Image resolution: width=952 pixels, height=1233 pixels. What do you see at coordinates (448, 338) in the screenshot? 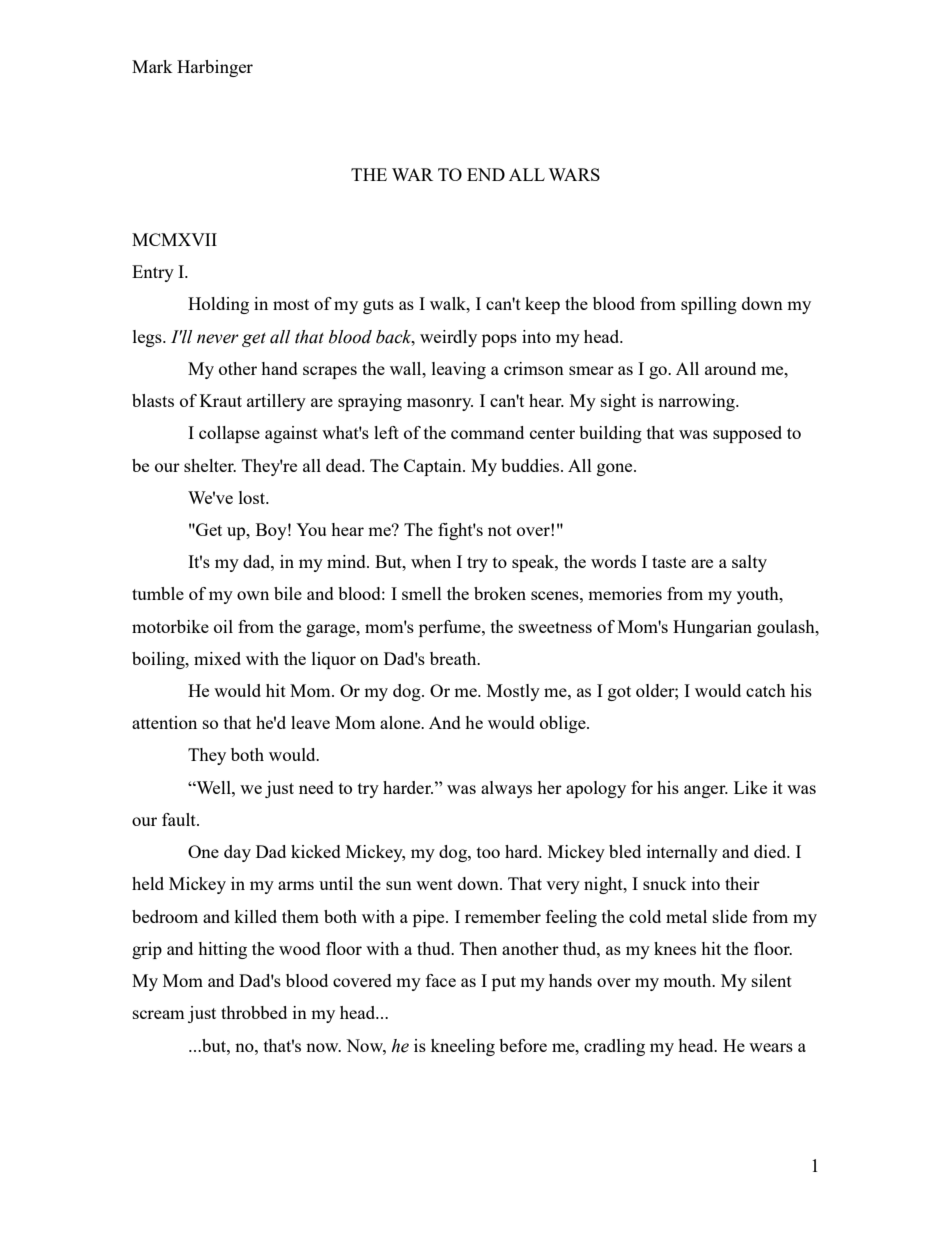
I see `weirdly` at bounding box center [448, 338].
